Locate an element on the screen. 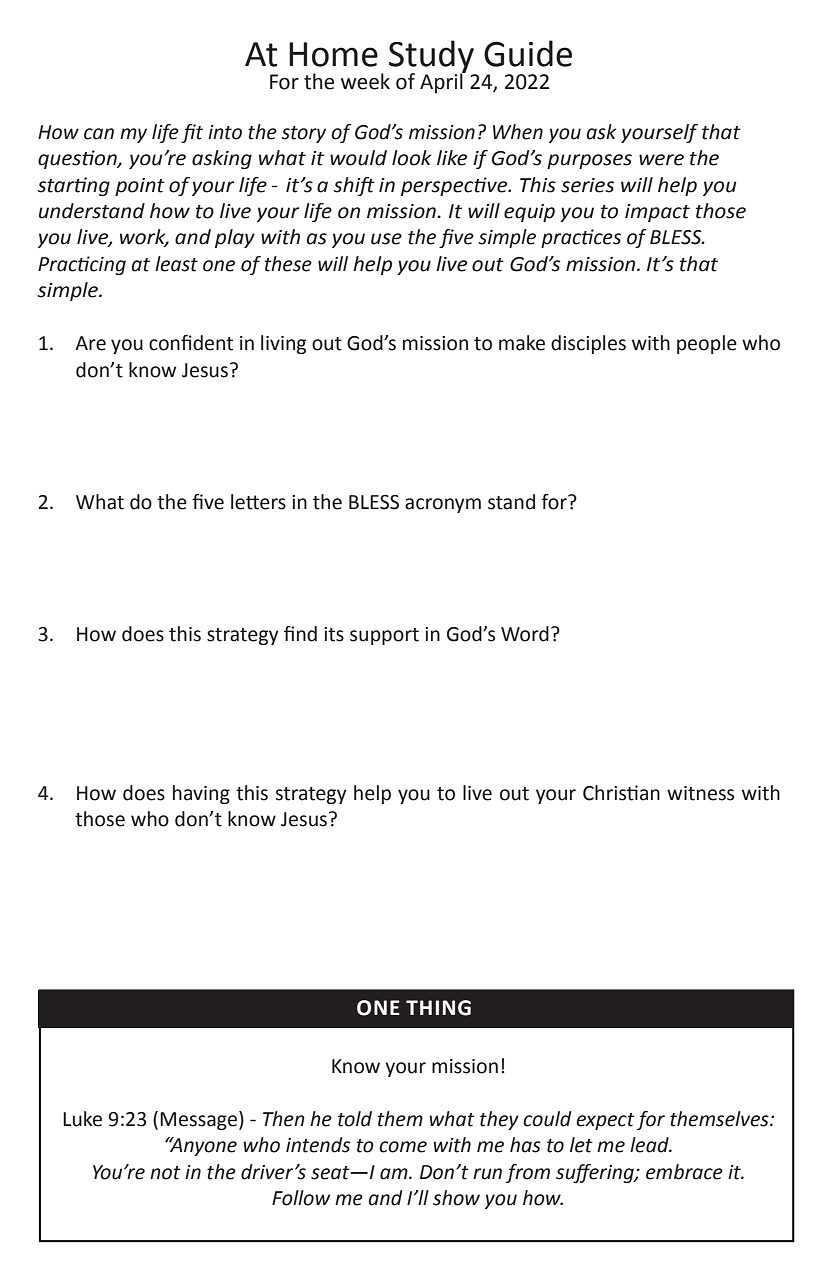  week is located at coordinates (365, 81).
